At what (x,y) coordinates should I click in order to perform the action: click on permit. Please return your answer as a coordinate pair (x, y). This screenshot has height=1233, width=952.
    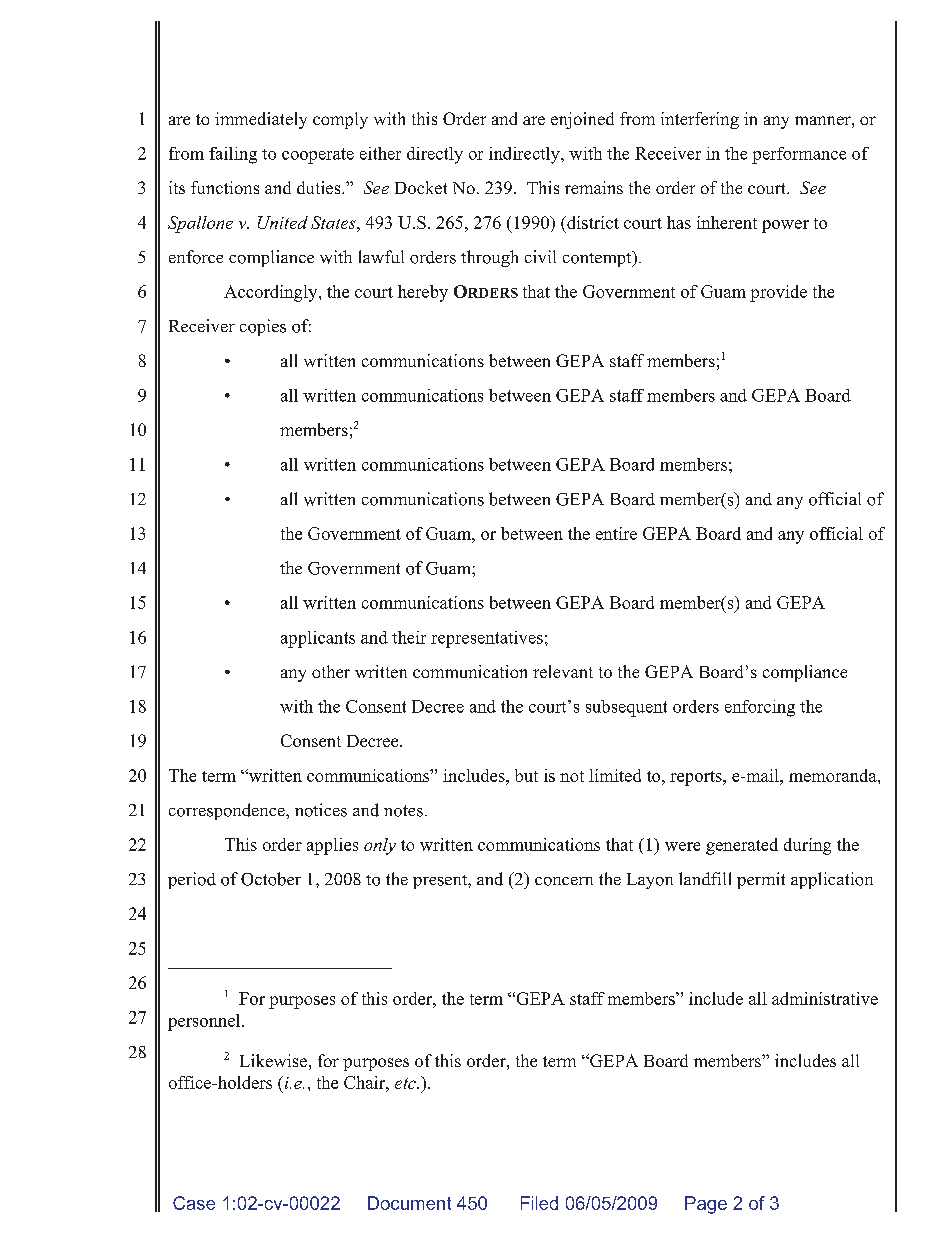
    Looking at the image, I should click on (761, 880).
